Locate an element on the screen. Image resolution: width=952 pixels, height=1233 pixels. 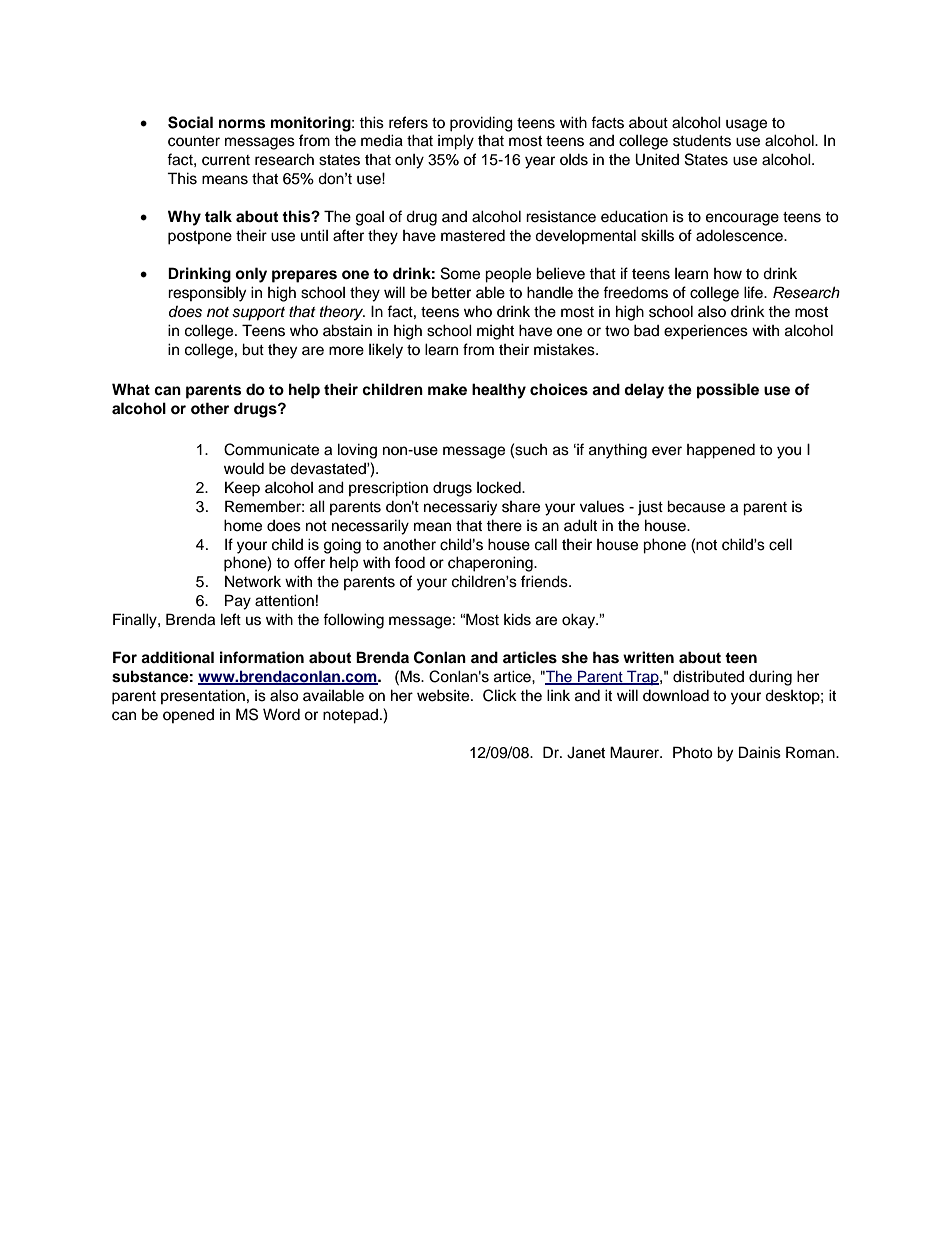
imply is located at coordinates (456, 142).
